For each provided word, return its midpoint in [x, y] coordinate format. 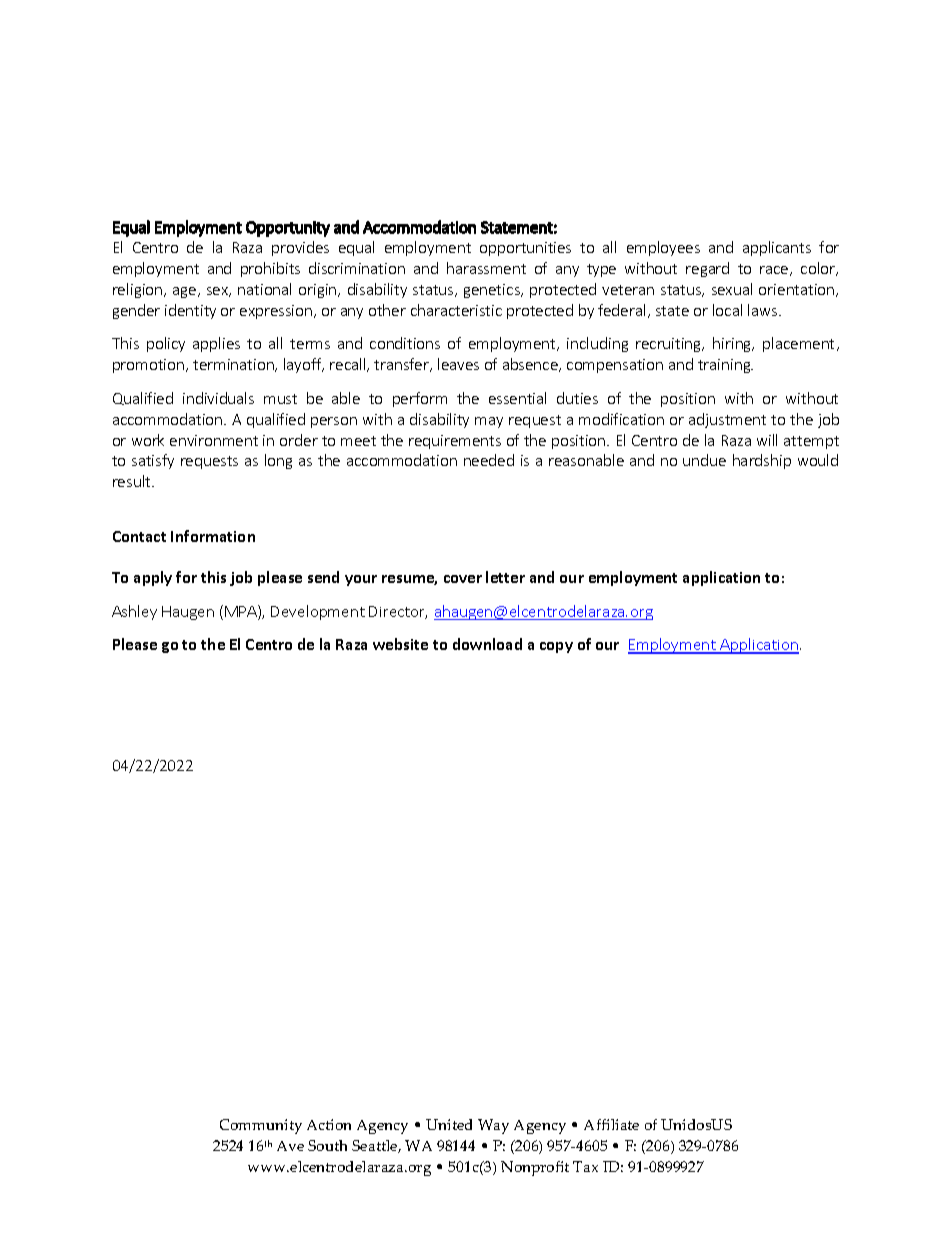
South [327, 1145]
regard [707, 269]
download [487, 644]
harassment [486, 268]
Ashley [134, 612]
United [449, 1124]
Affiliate [611, 1124]
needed [489, 460]
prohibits [270, 269]
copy [556, 647]
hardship [762, 461]
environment [214, 440]
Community [261, 1126]
